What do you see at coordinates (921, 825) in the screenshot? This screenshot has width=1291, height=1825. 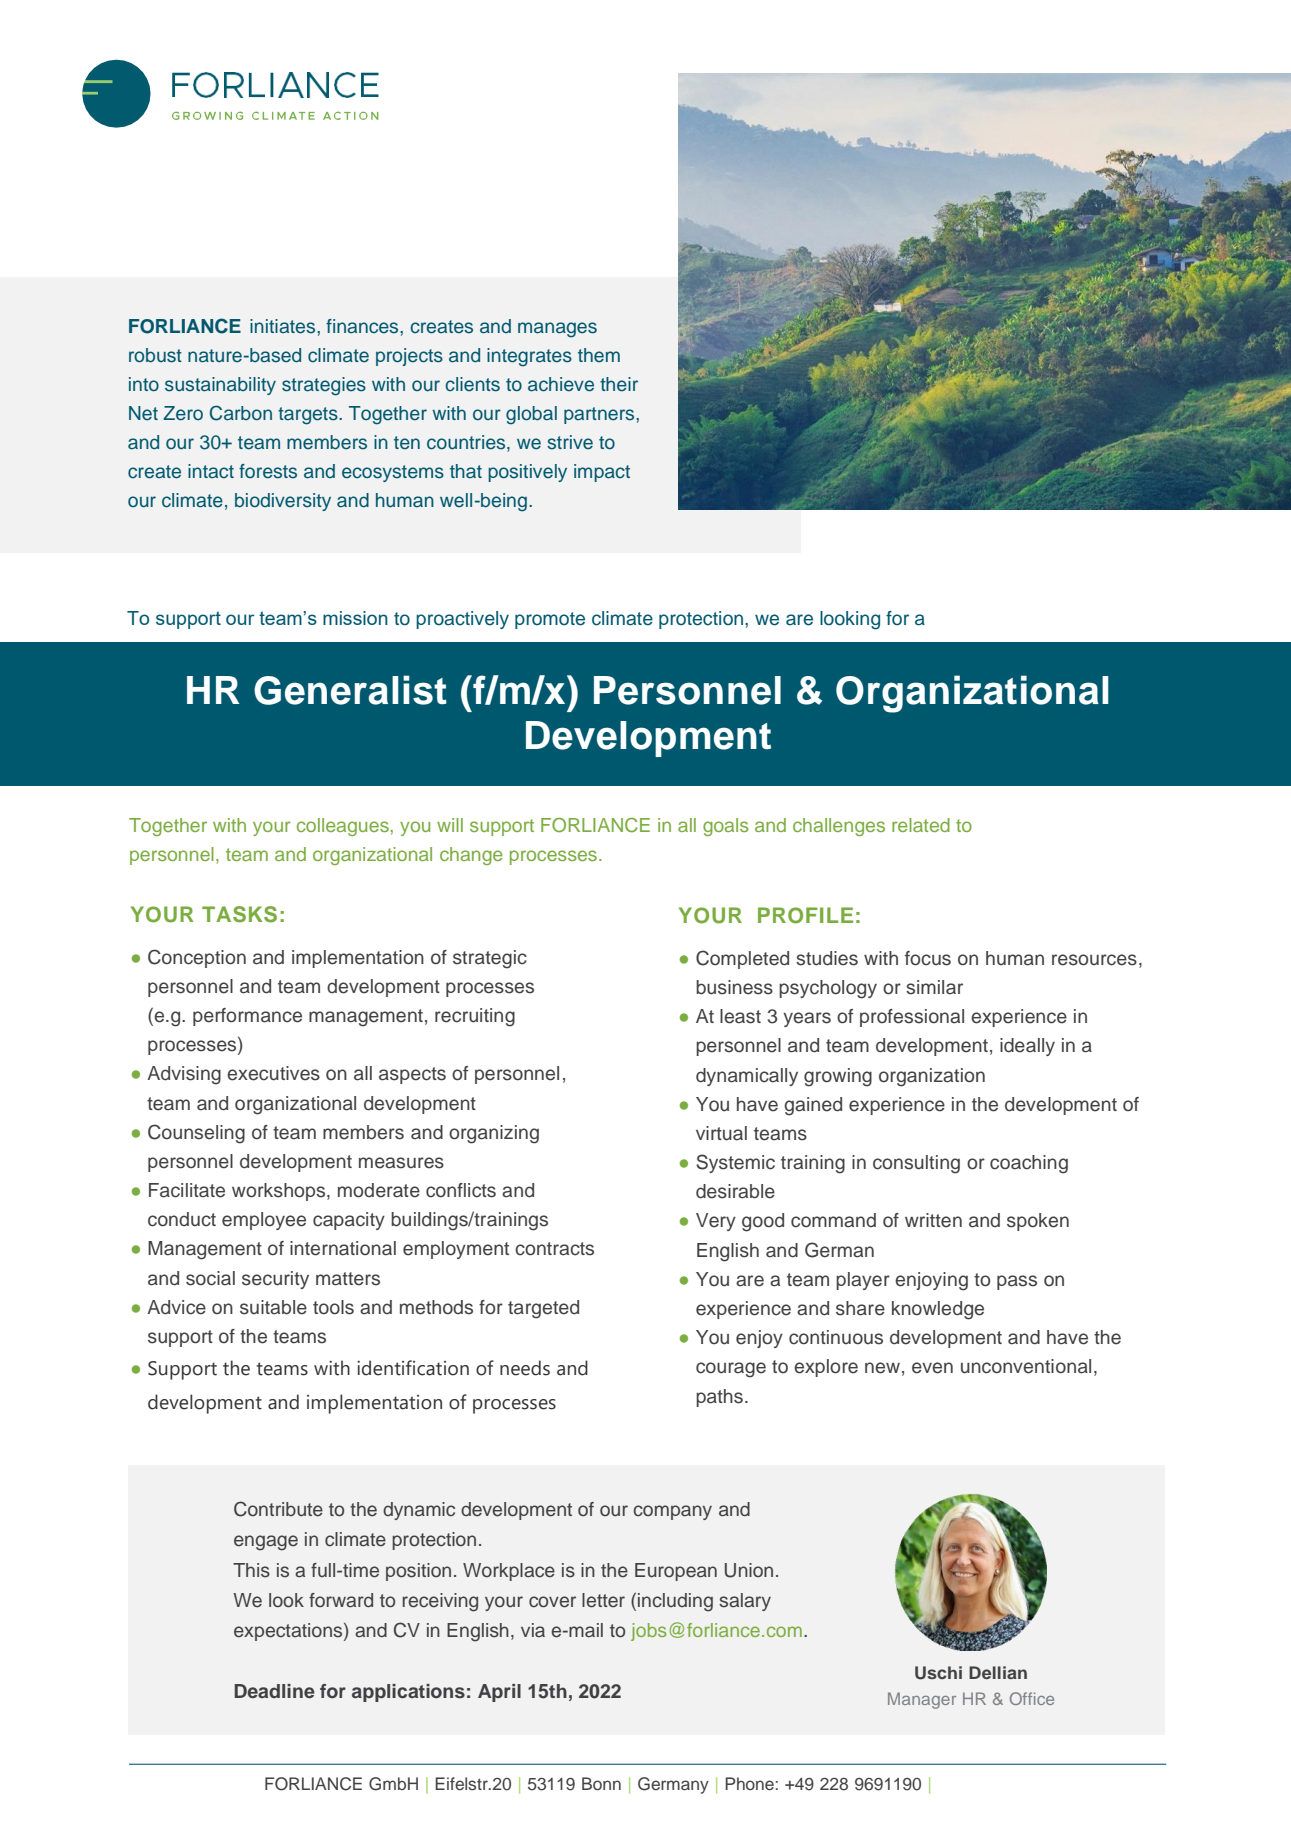 I see `related` at bounding box center [921, 825].
